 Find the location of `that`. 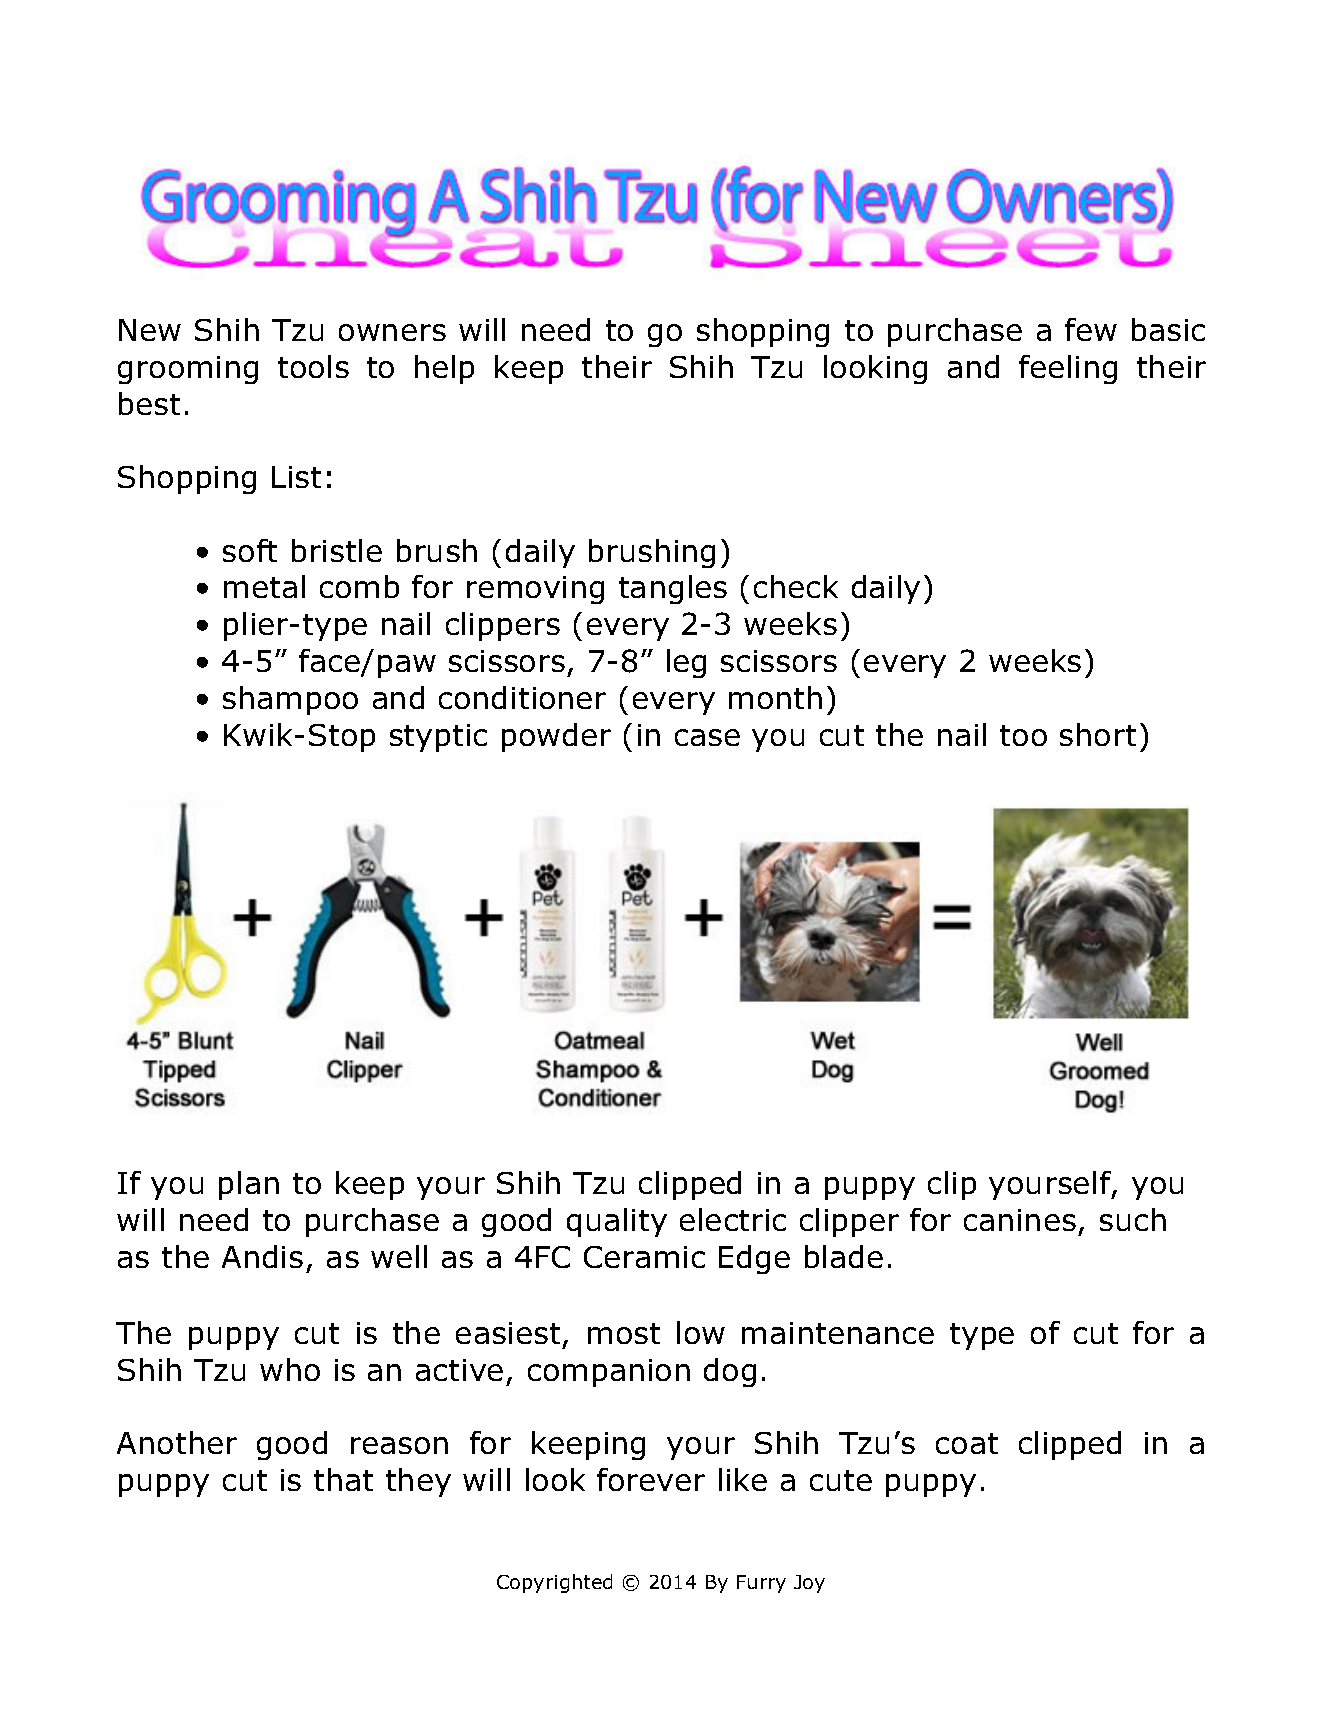

that is located at coordinates (343, 1479).
